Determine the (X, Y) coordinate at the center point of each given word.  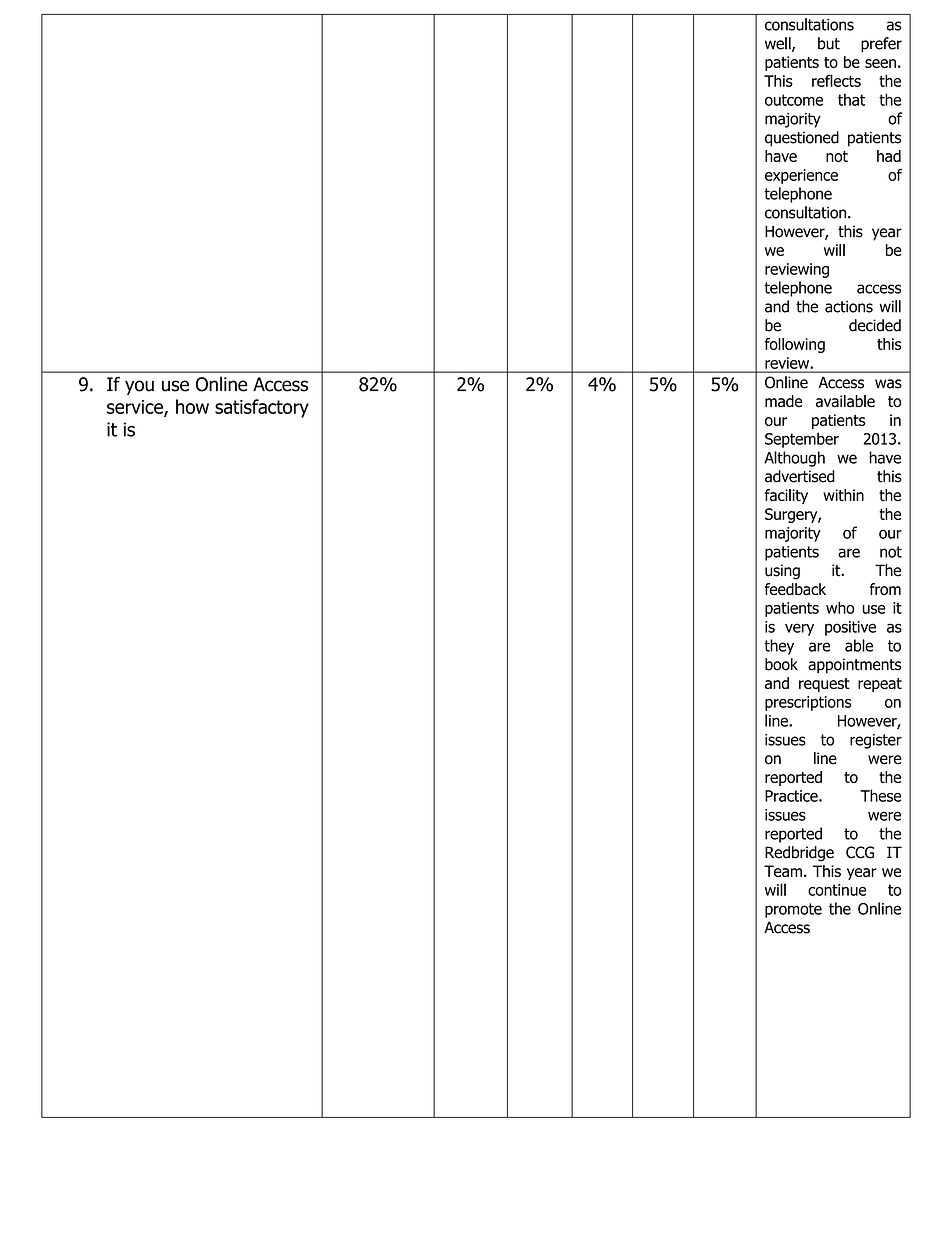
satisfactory (262, 408)
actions (849, 307)
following (795, 345)
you (139, 387)
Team (783, 871)
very (799, 629)
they (779, 647)
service (136, 408)
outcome (794, 100)
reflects (836, 80)
